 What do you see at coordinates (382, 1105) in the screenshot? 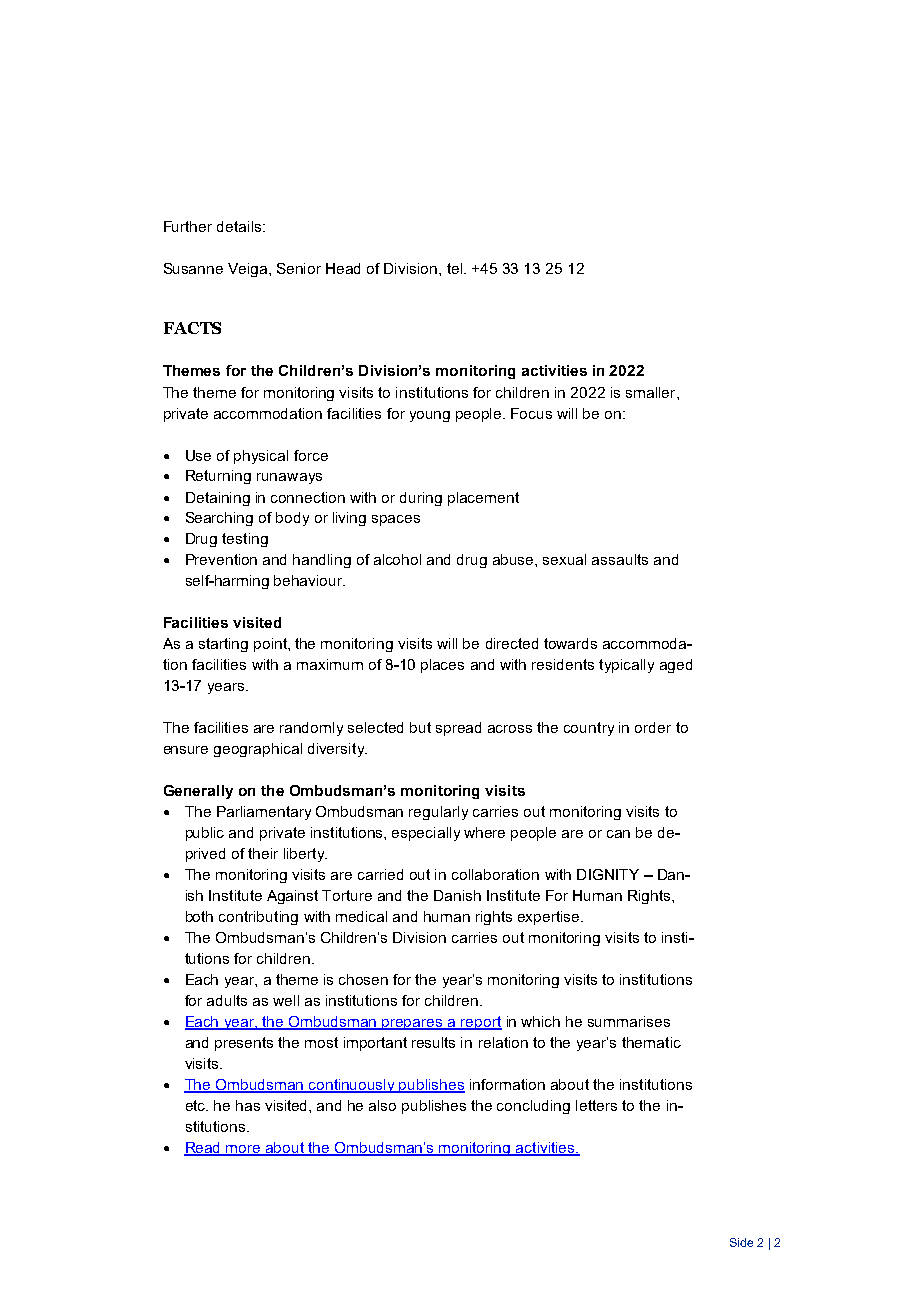
I see `also` at bounding box center [382, 1105].
